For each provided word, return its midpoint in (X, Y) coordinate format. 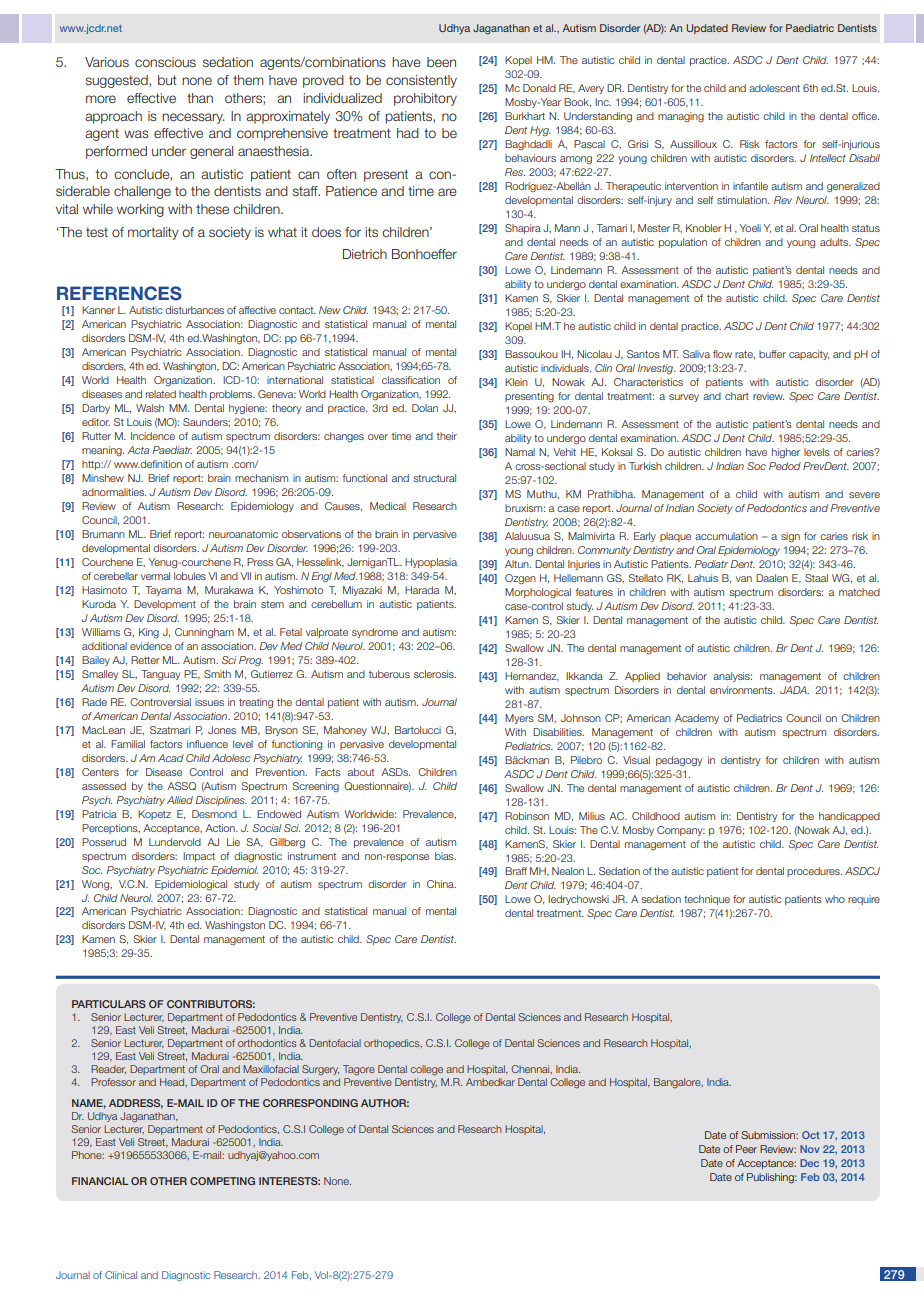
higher (786, 453)
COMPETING (222, 1181)
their (447, 436)
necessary (193, 118)
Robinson (527, 816)
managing (681, 117)
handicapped (849, 817)
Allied (180, 800)
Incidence (153, 436)
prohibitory (425, 99)
